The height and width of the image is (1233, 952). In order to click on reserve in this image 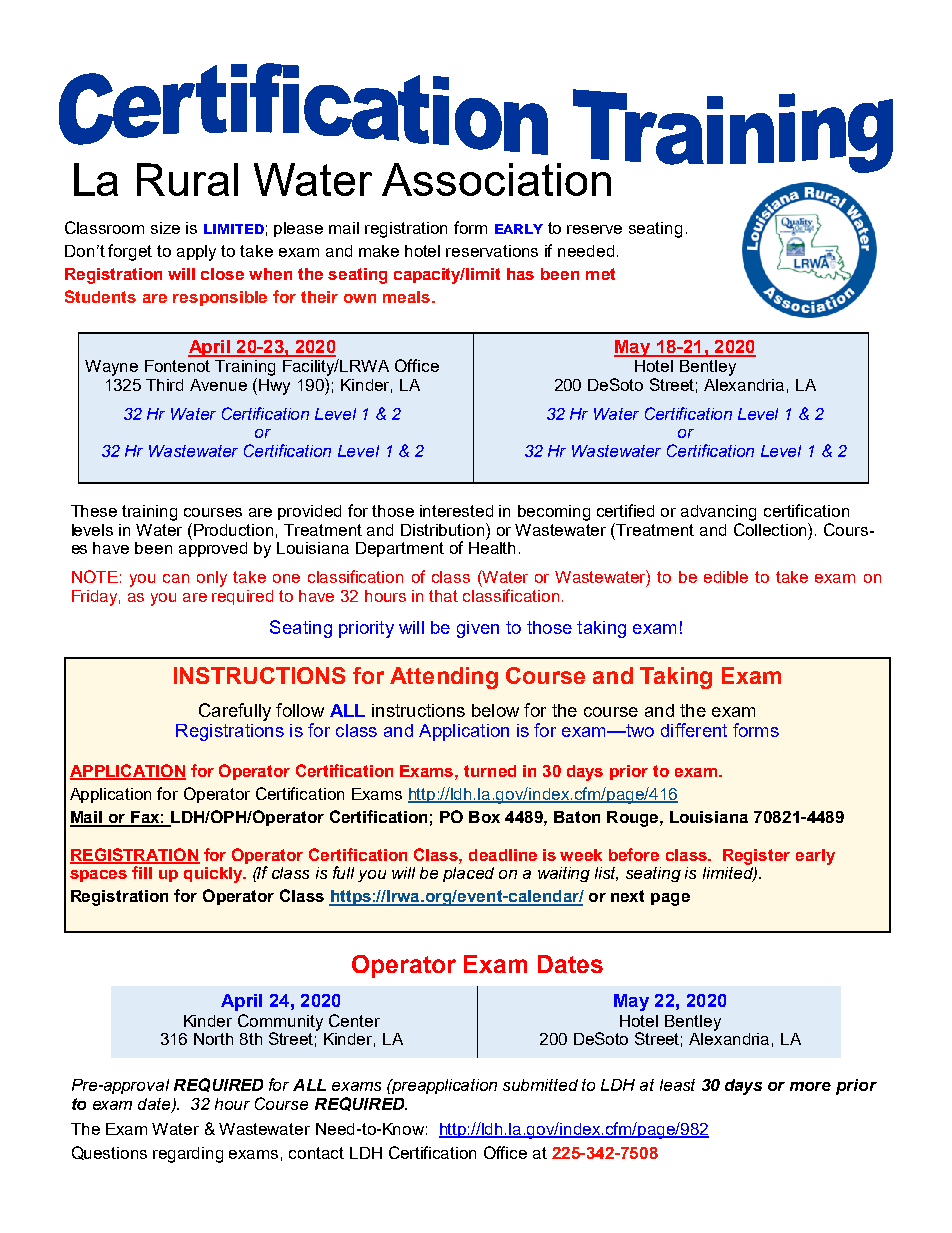, I will do `click(594, 229)`.
